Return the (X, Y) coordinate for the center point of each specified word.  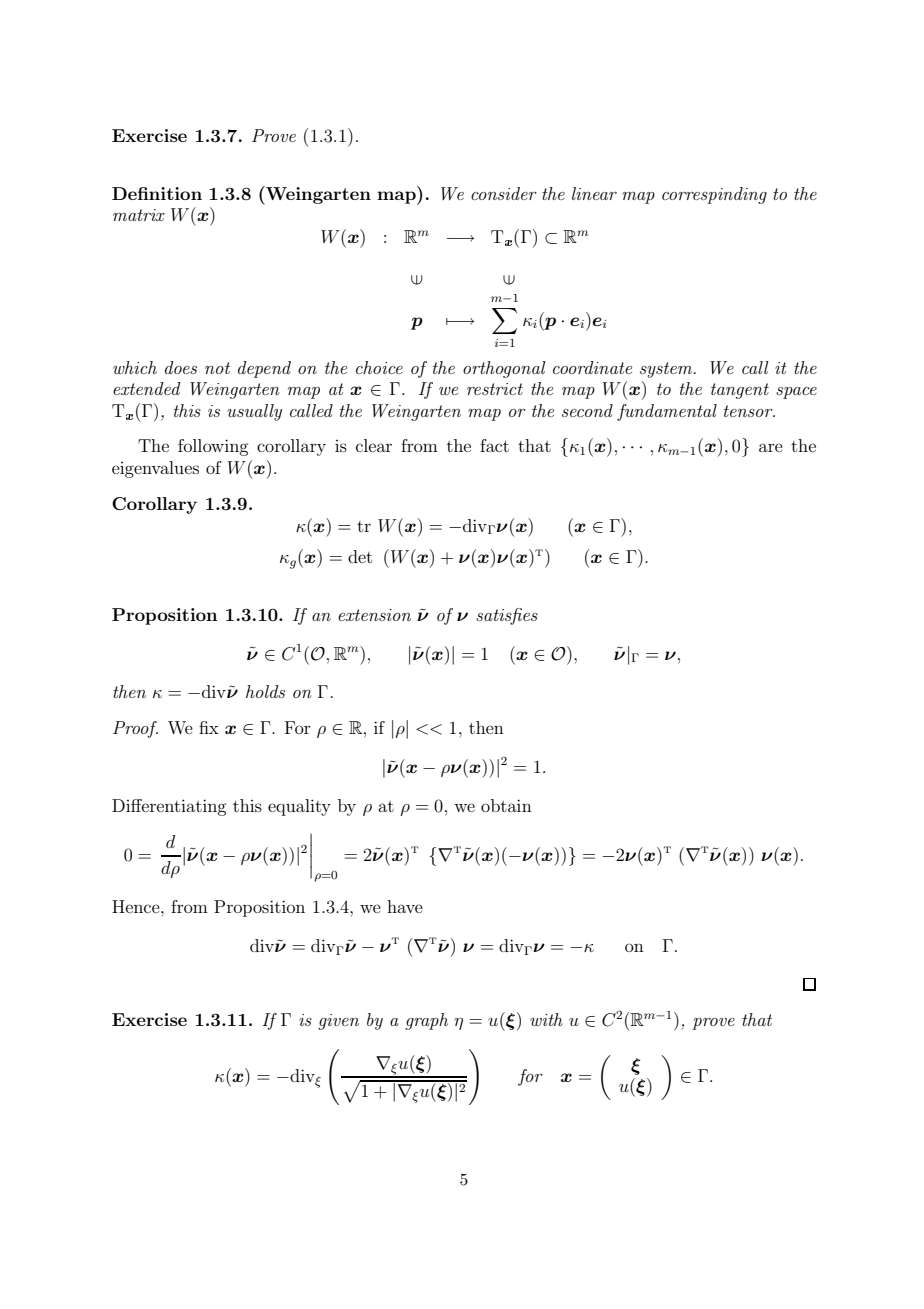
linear (594, 193)
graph (426, 1021)
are (771, 447)
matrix (139, 215)
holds (265, 691)
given (338, 1022)
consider (504, 193)
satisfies (507, 616)
